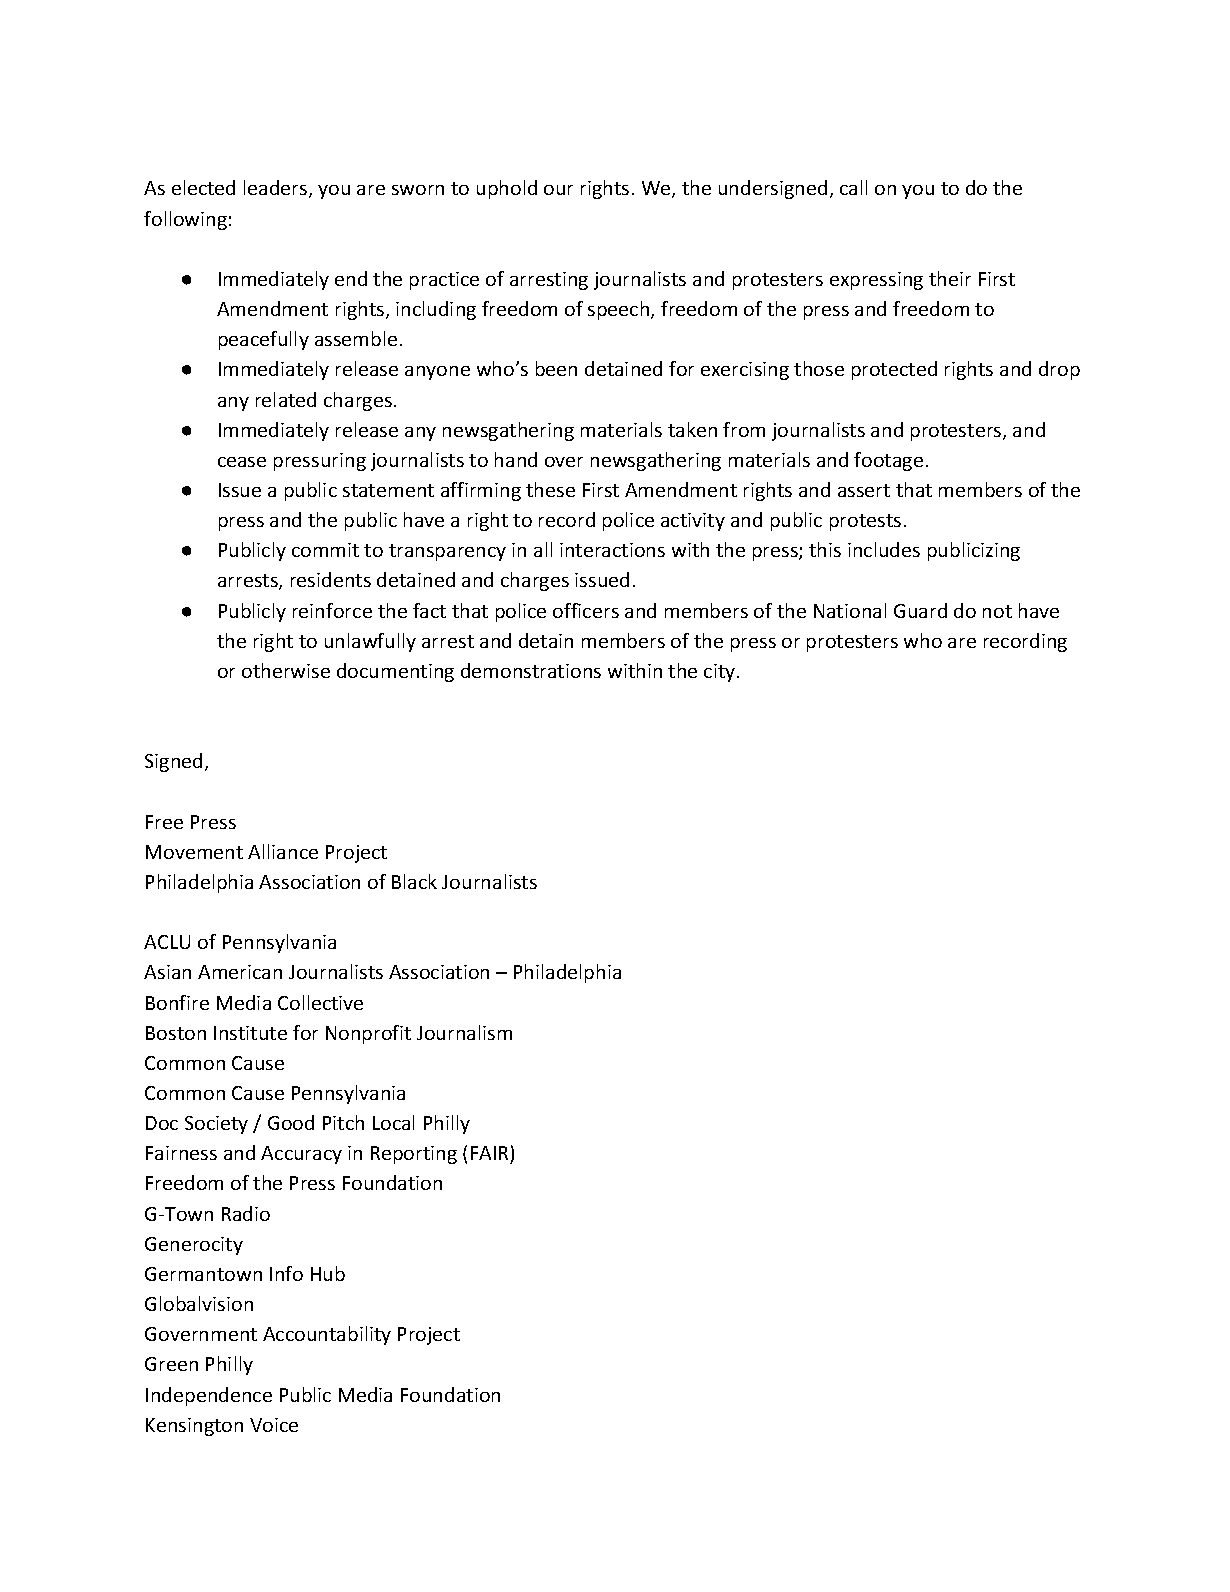 The image size is (1230, 1592). Describe the element at coordinates (950, 278) in the image. I see `their` at that location.
